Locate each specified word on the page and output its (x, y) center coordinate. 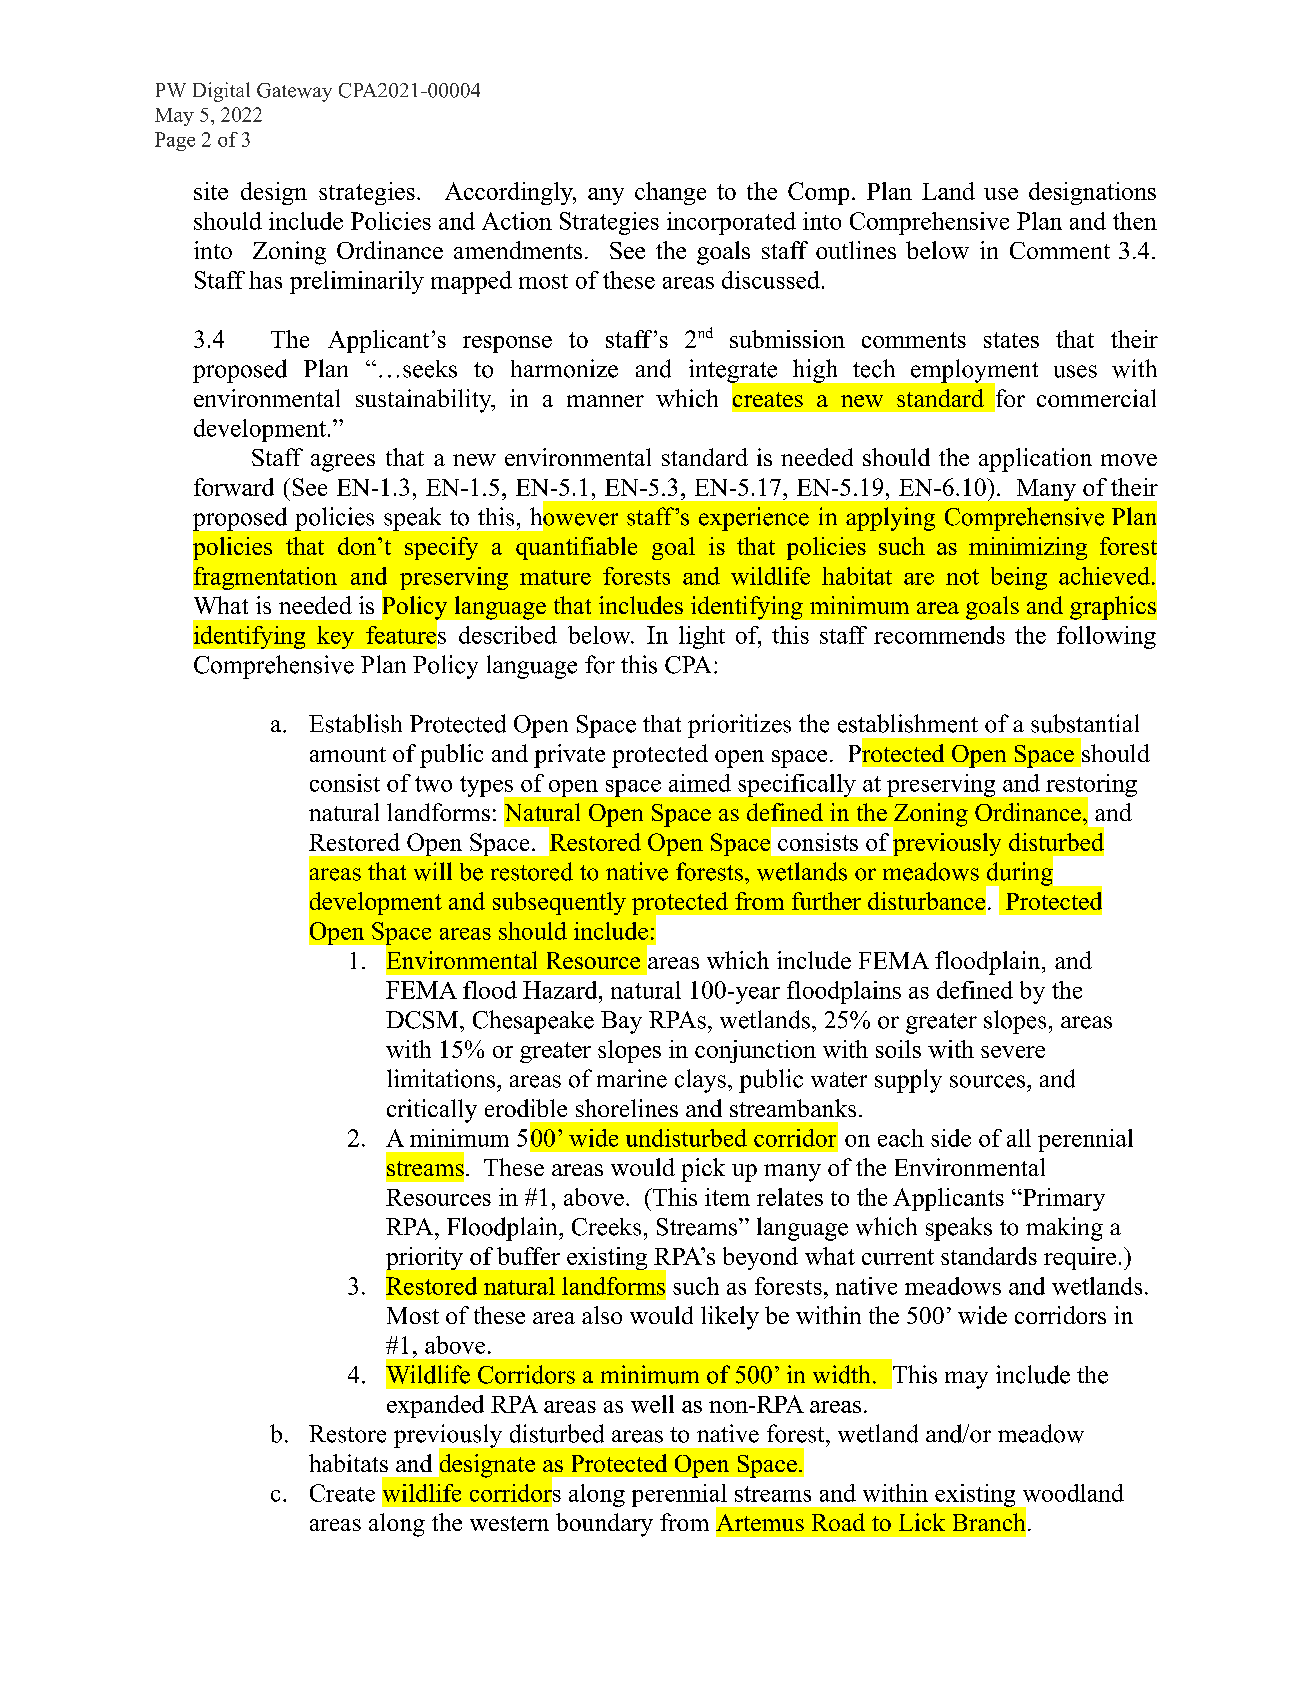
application (1035, 460)
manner (605, 401)
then (1135, 221)
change (670, 193)
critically (432, 1111)
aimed (700, 783)
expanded (435, 1406)
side (951, 1138)
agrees (343, 463)
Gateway (294, 92)
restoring (1090, 786)
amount (348, 754)
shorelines (627, 1108)
